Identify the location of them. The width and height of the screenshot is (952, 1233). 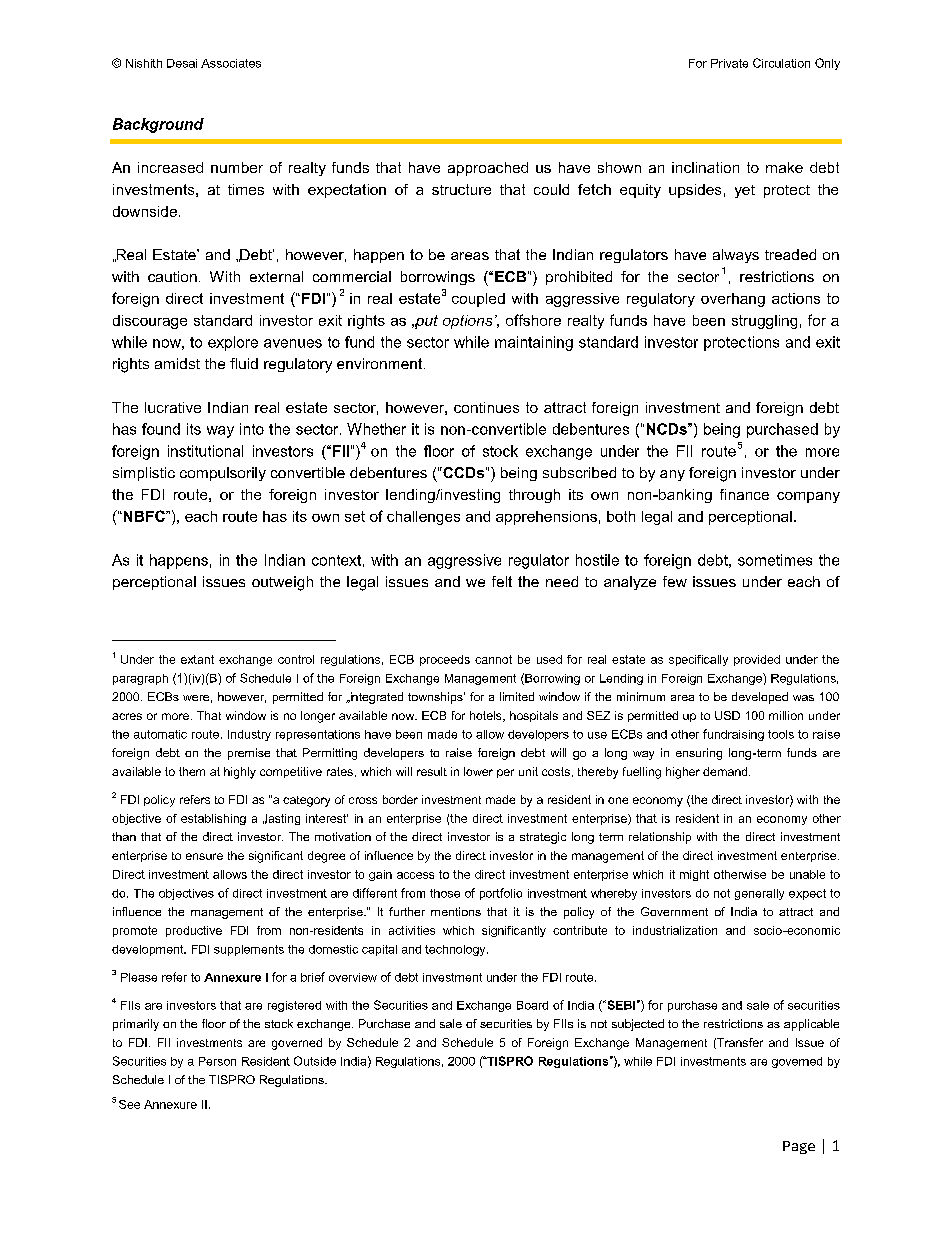
(192, 771).
